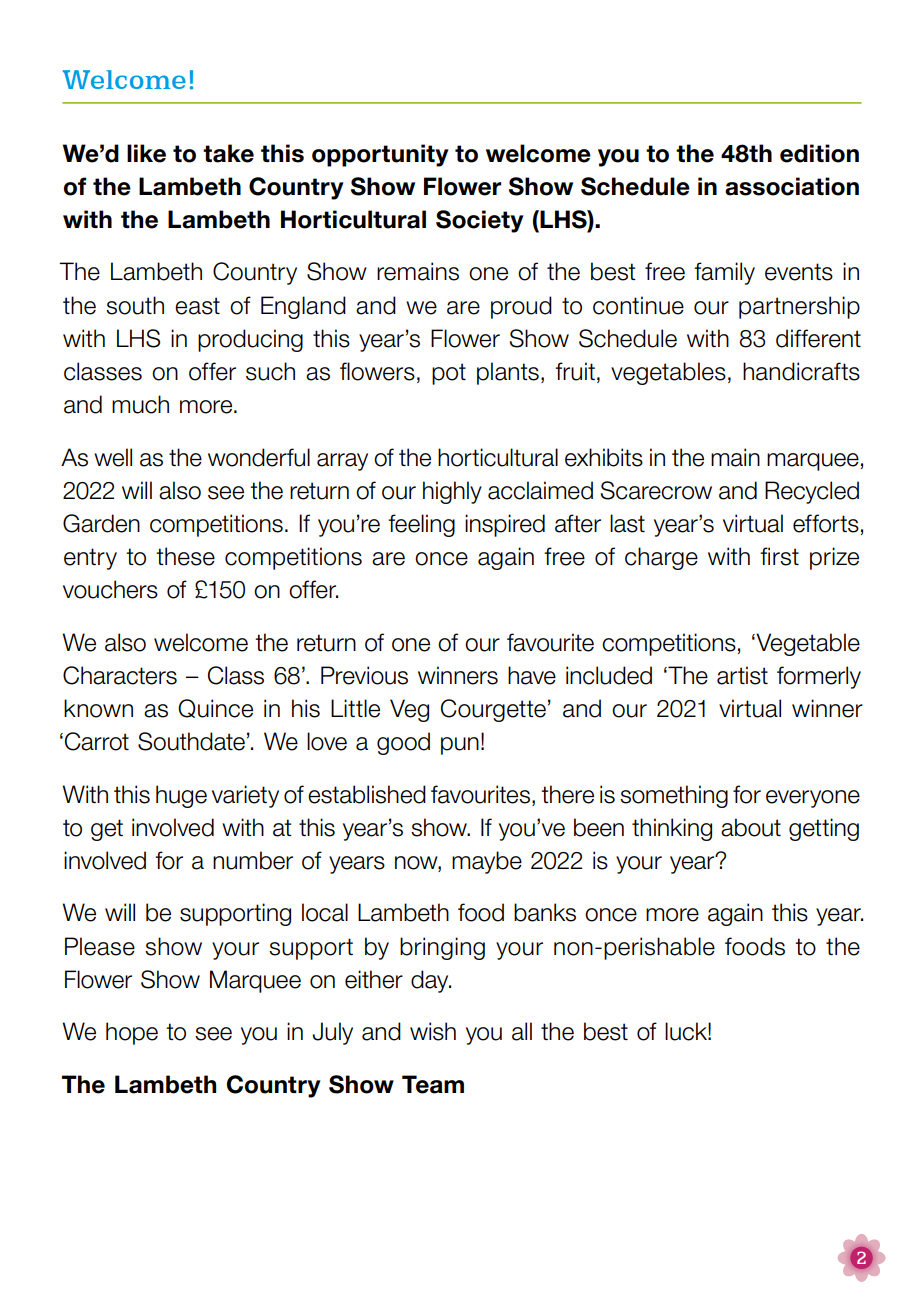 The width and height of the image is (924, 1311). Describe the element at coordinates (532, 675) in the image. I see `have` at that location.
